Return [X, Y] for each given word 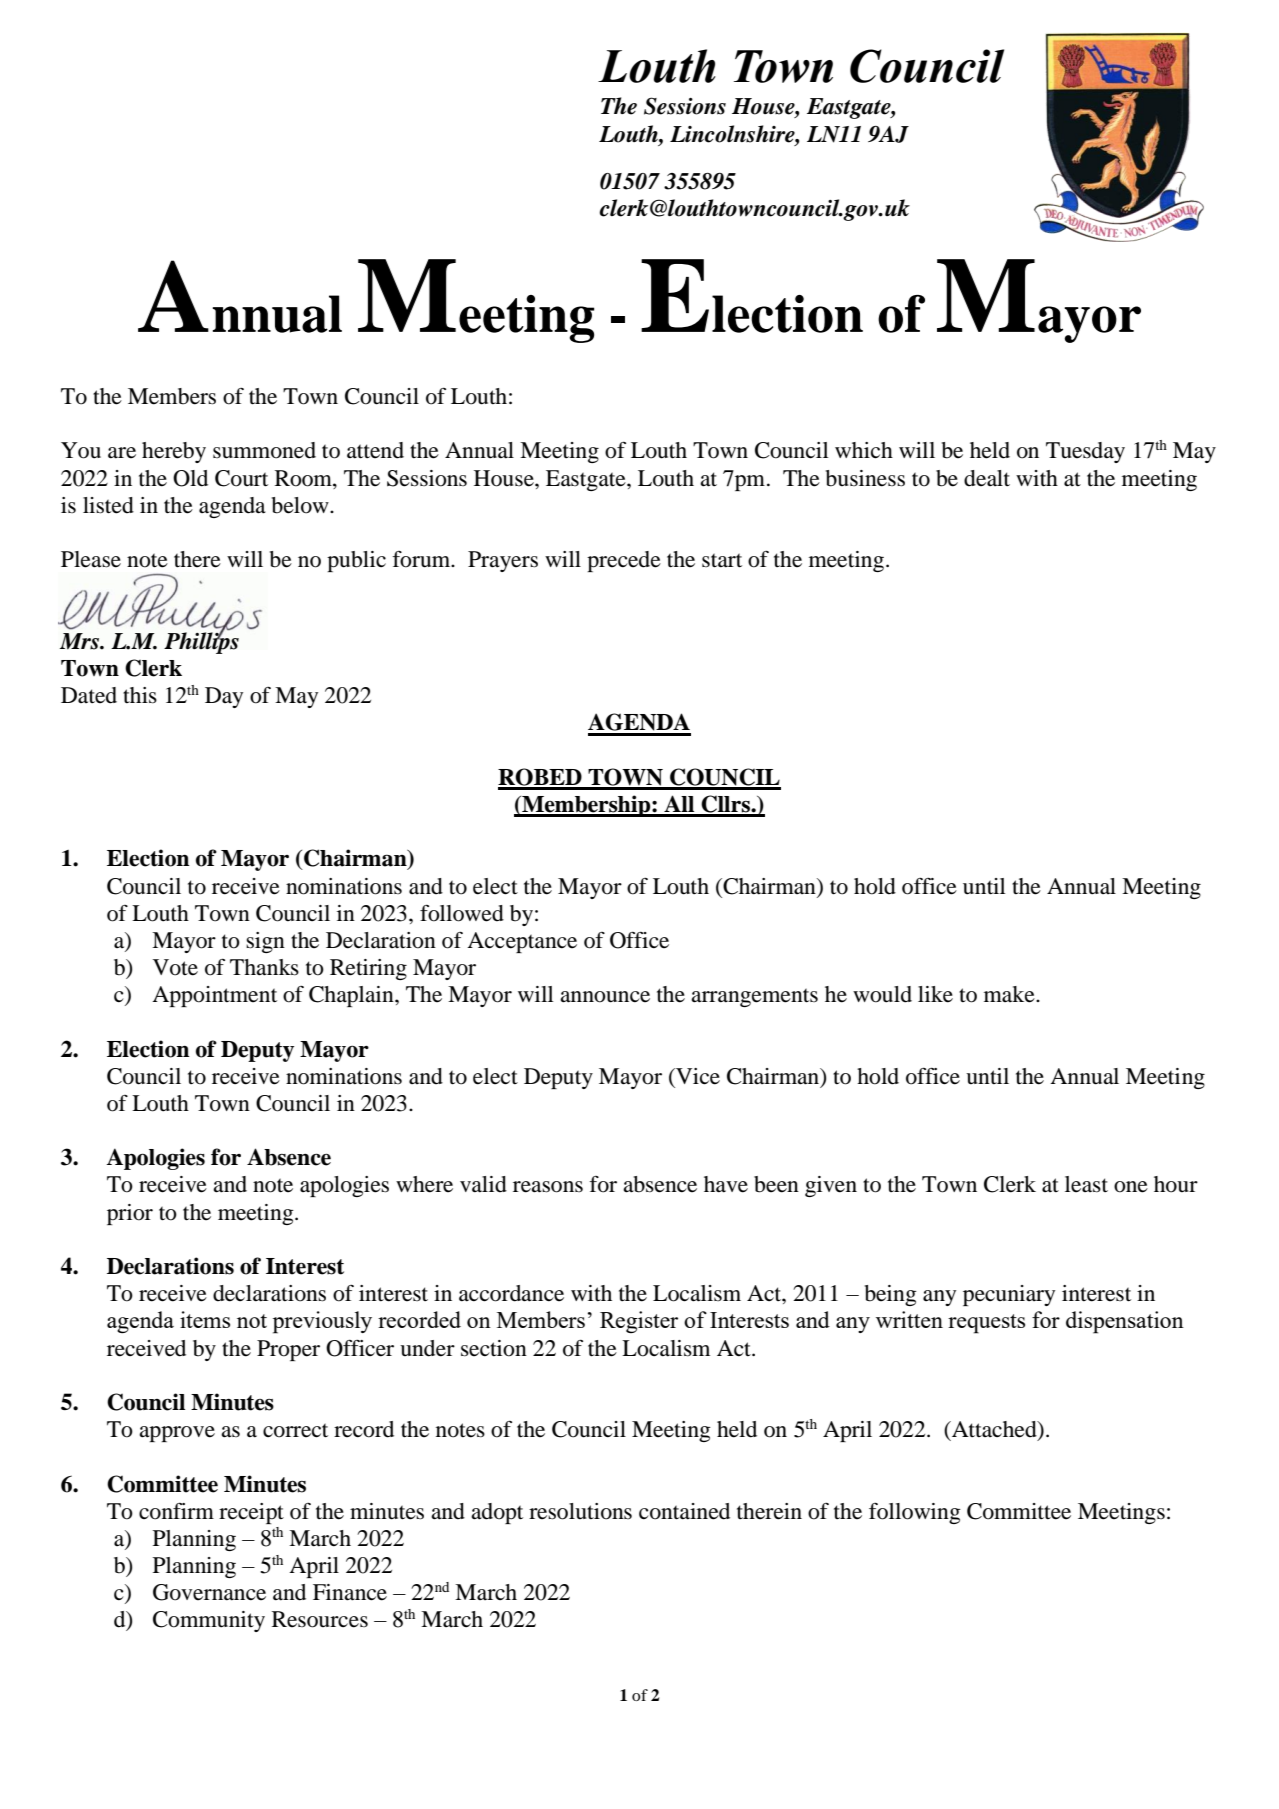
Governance [209, 1592]
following [915, 1513]
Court [241, 478]
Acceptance [522, 942]
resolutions [580, 1511]
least [1086, 1184]
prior [130, 1214]
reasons [548, 1187]
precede [624, 561]
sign [265, 942]
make [1010, 994]
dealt [987, 478]
